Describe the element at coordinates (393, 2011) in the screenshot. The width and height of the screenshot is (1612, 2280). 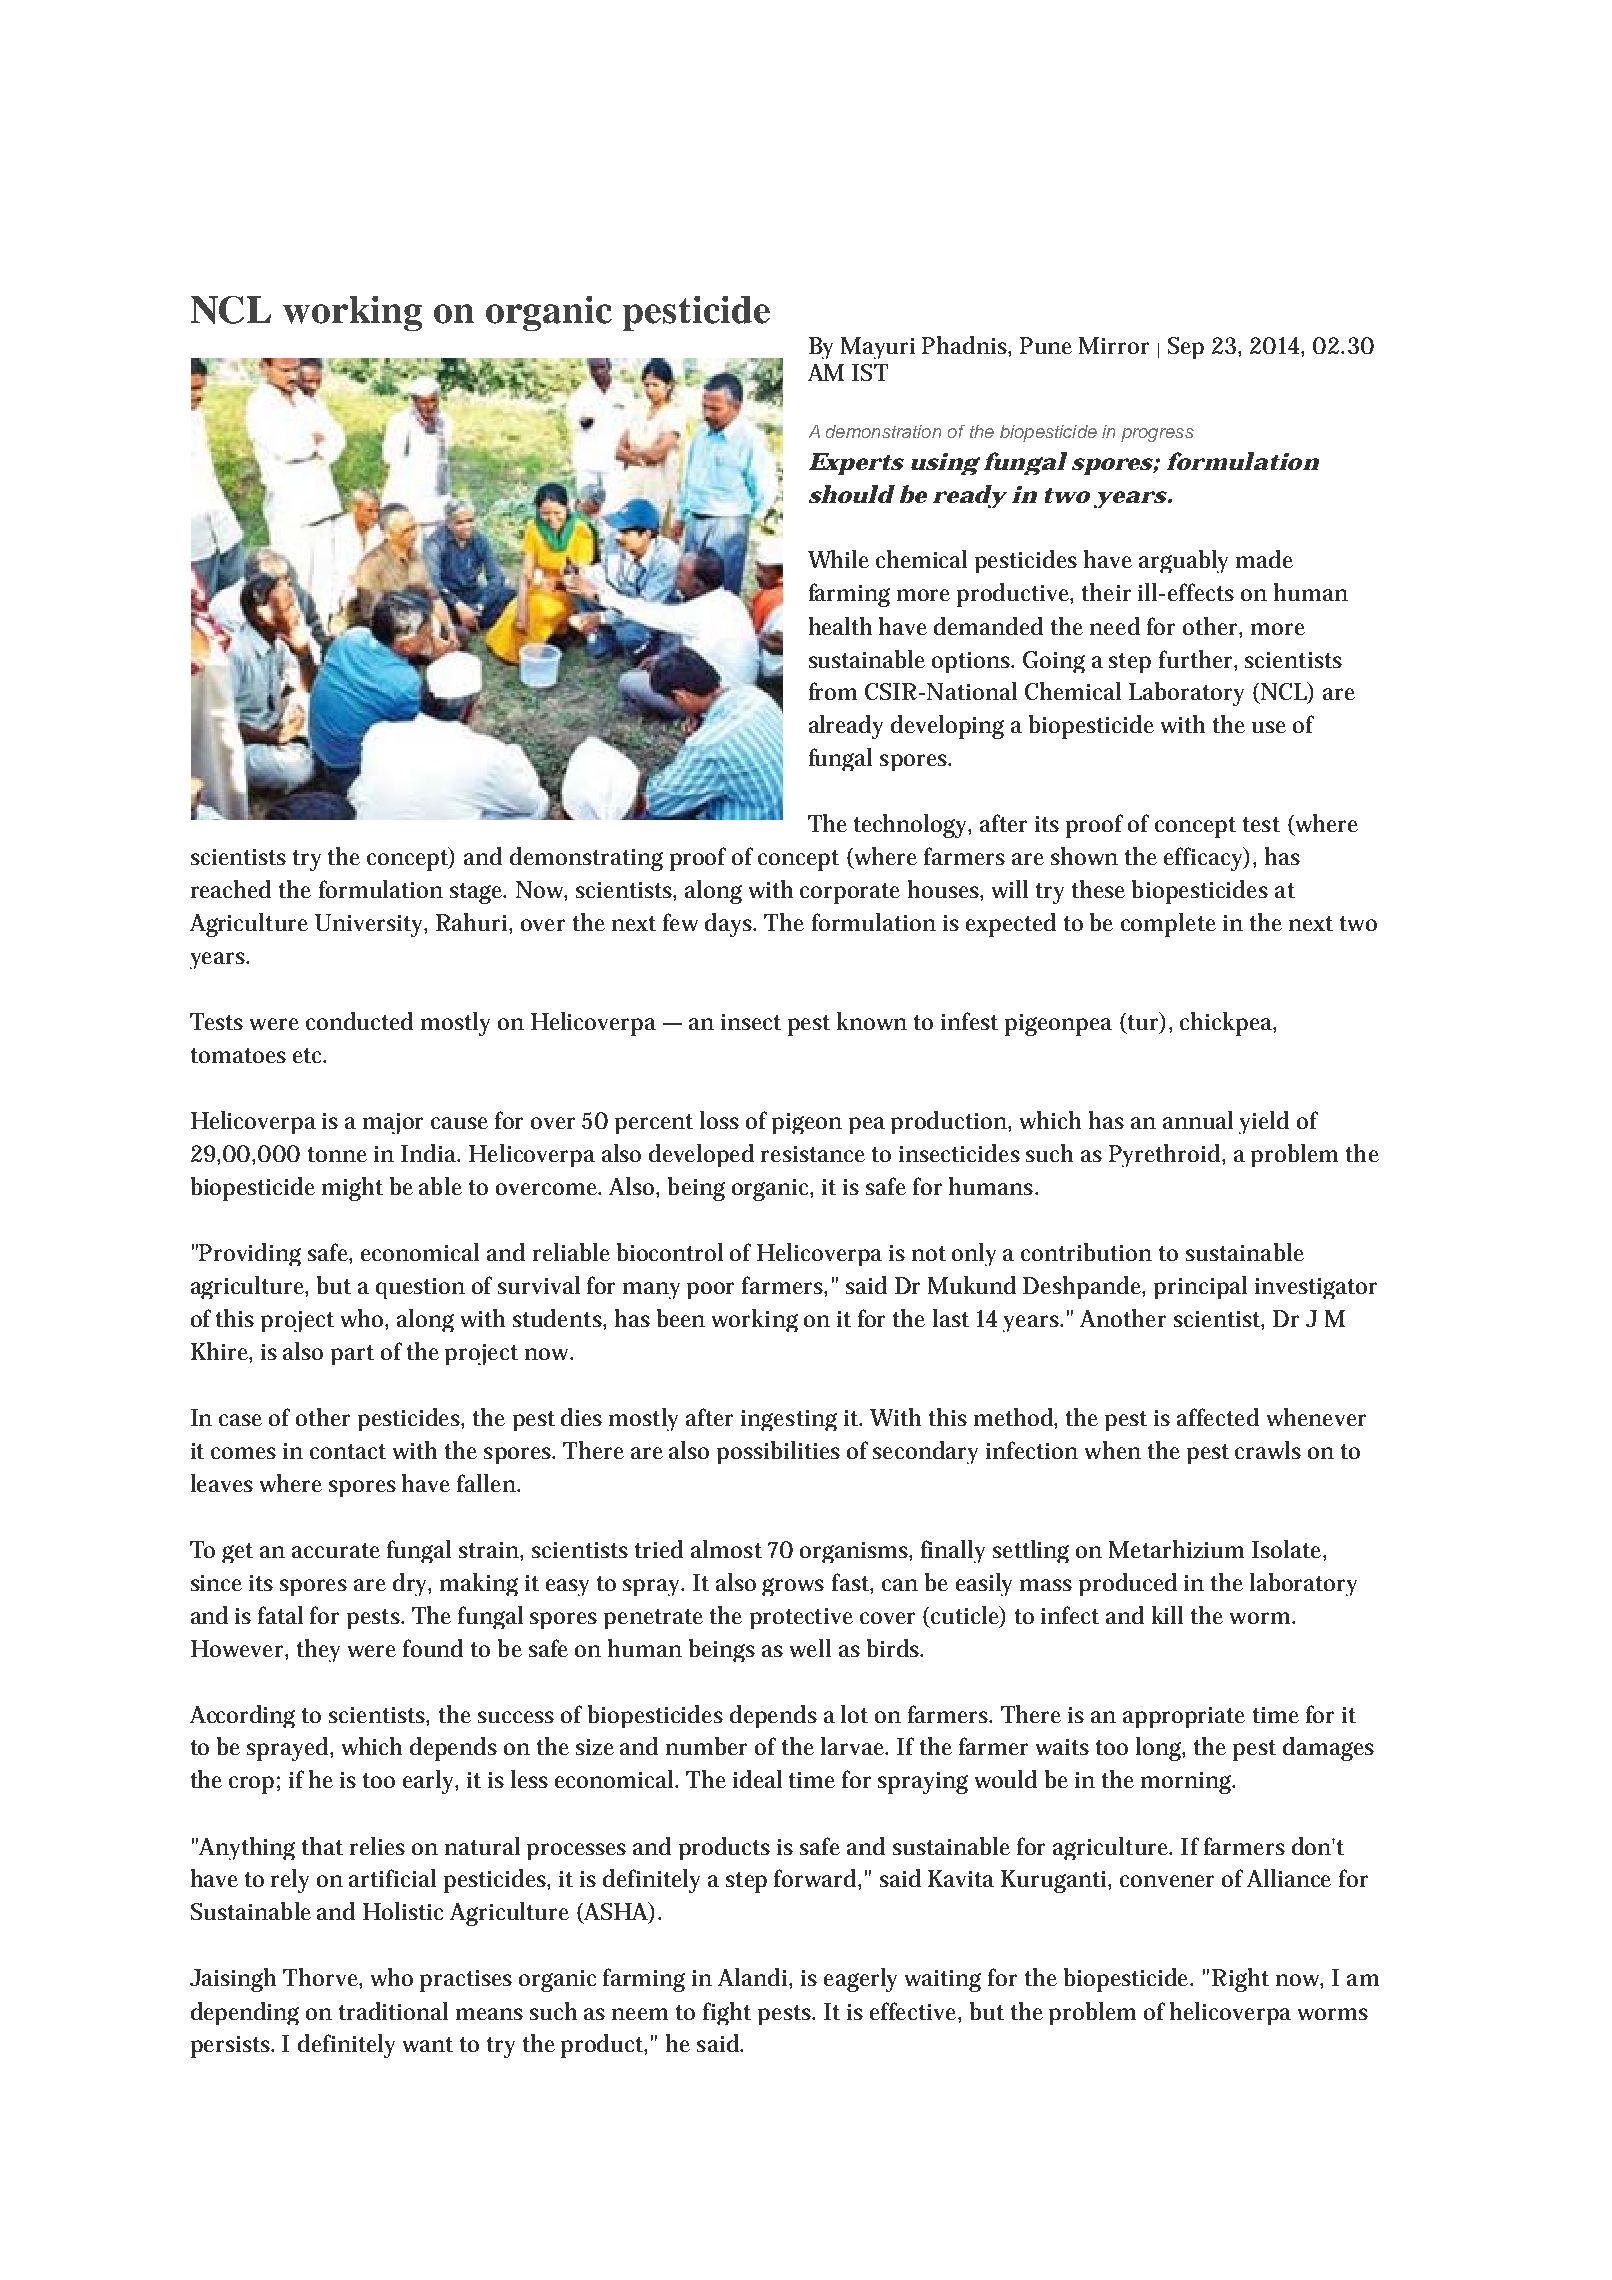
I see `traditional` at that location.
